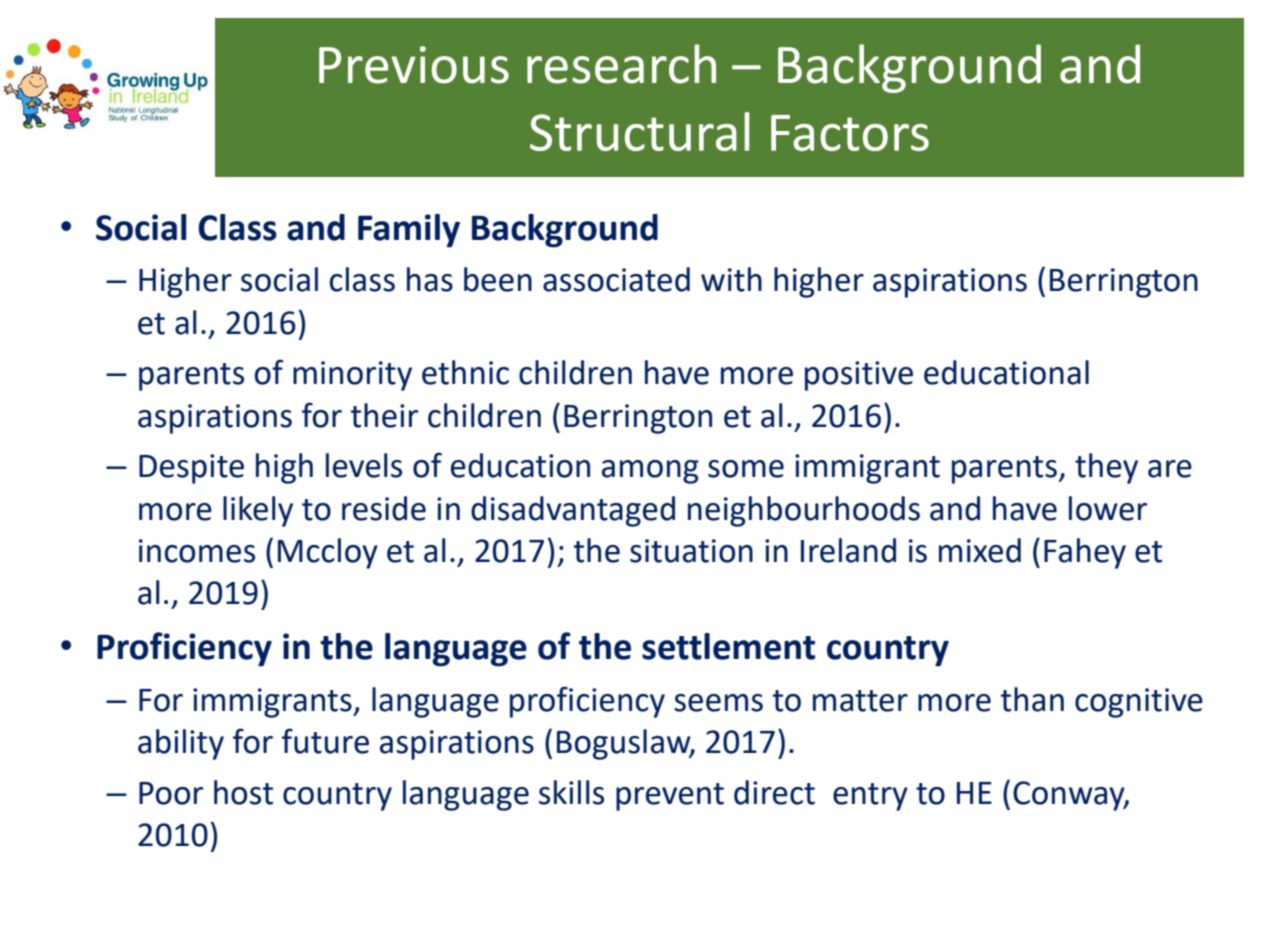  I want to click on Family, so click(409, 231).
